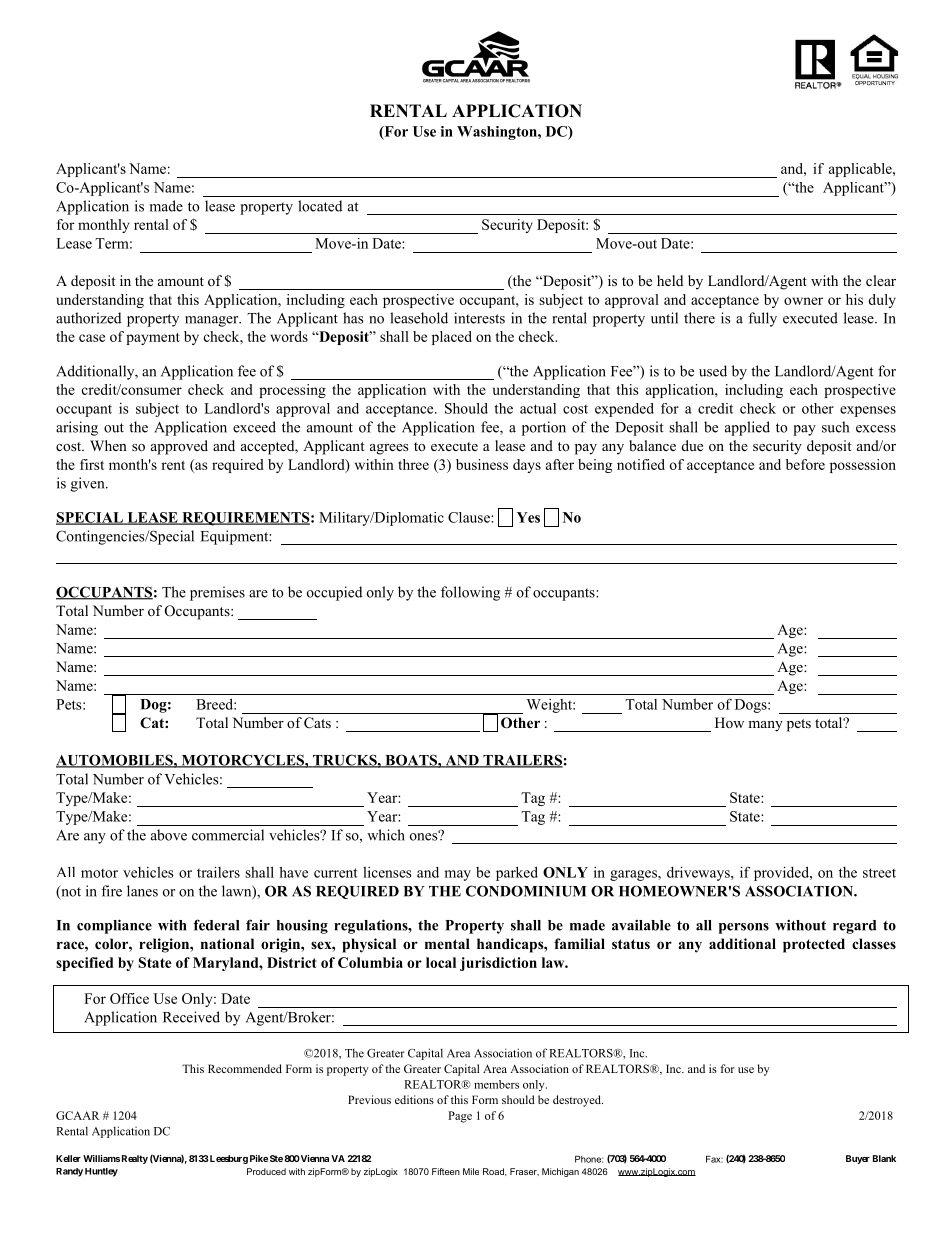 This document has width=952, height=1233. I want to click on located, so click(320, 206).
